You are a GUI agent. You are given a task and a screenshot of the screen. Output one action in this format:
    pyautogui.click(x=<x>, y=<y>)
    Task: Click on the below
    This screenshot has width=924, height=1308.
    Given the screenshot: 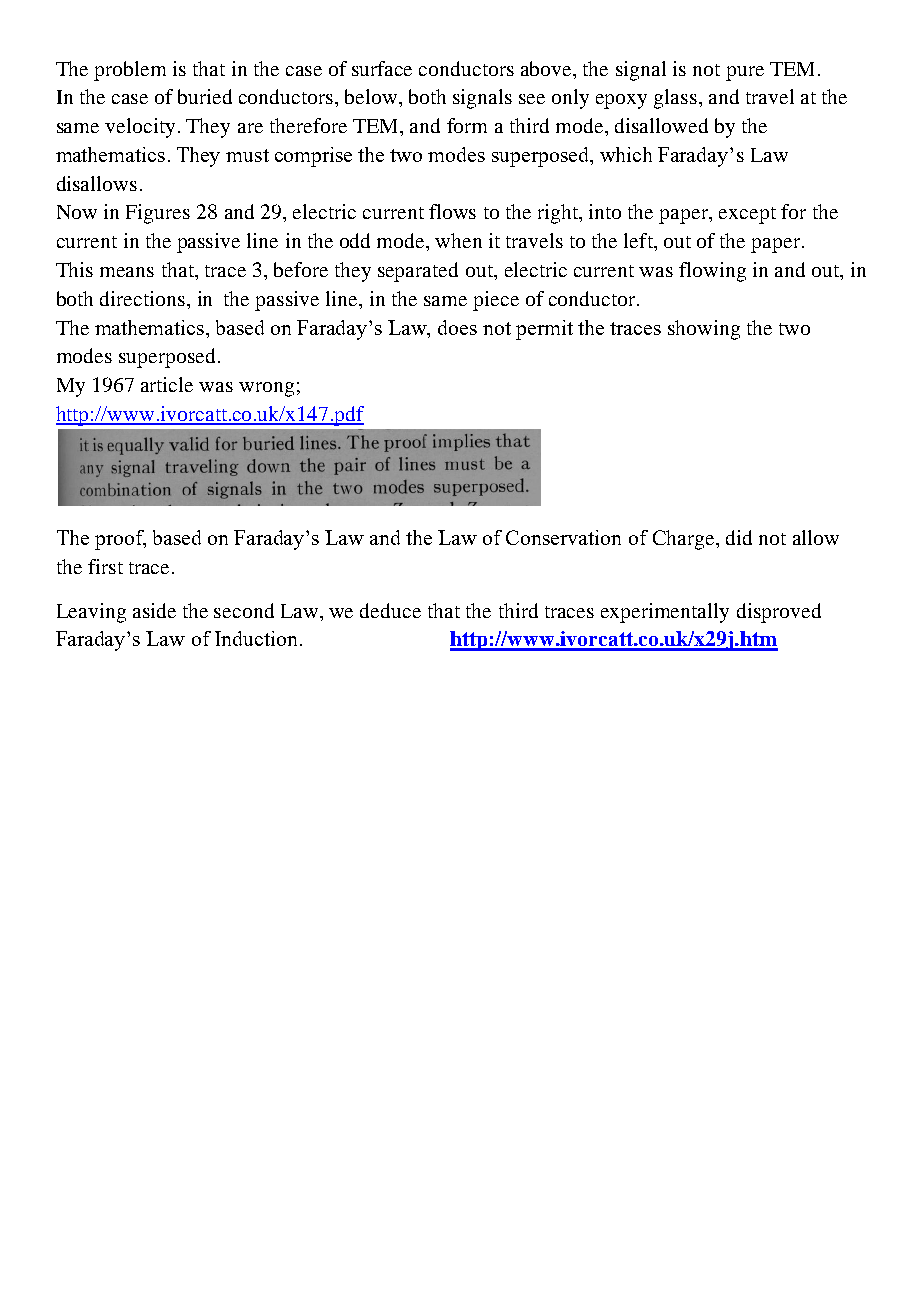 What is the action you would take?
    pyautogui.click(x=372, y=96)
